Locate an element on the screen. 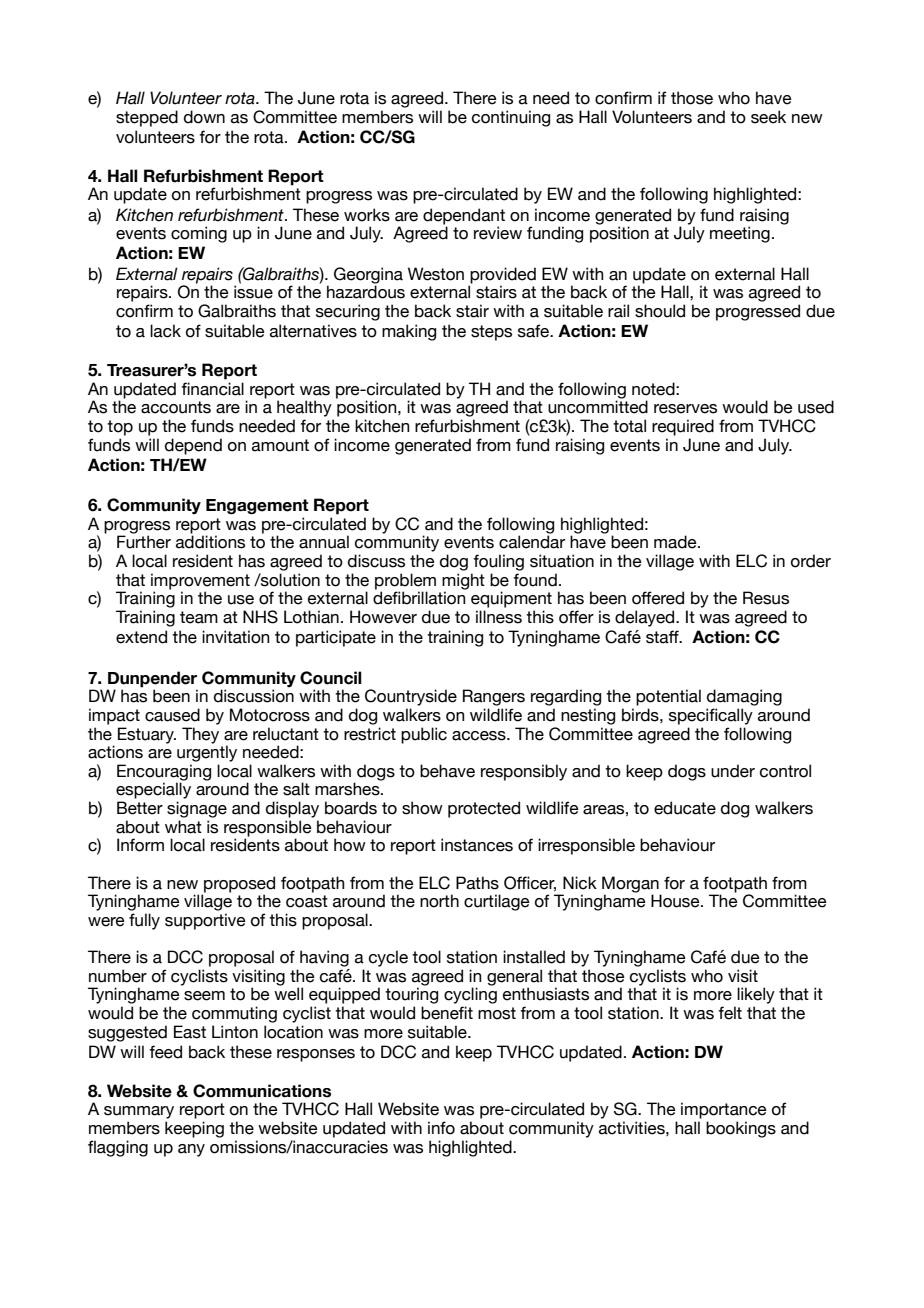 This screenshot has width=924, height=1308. delayed is located at coordinates (646, 618).
